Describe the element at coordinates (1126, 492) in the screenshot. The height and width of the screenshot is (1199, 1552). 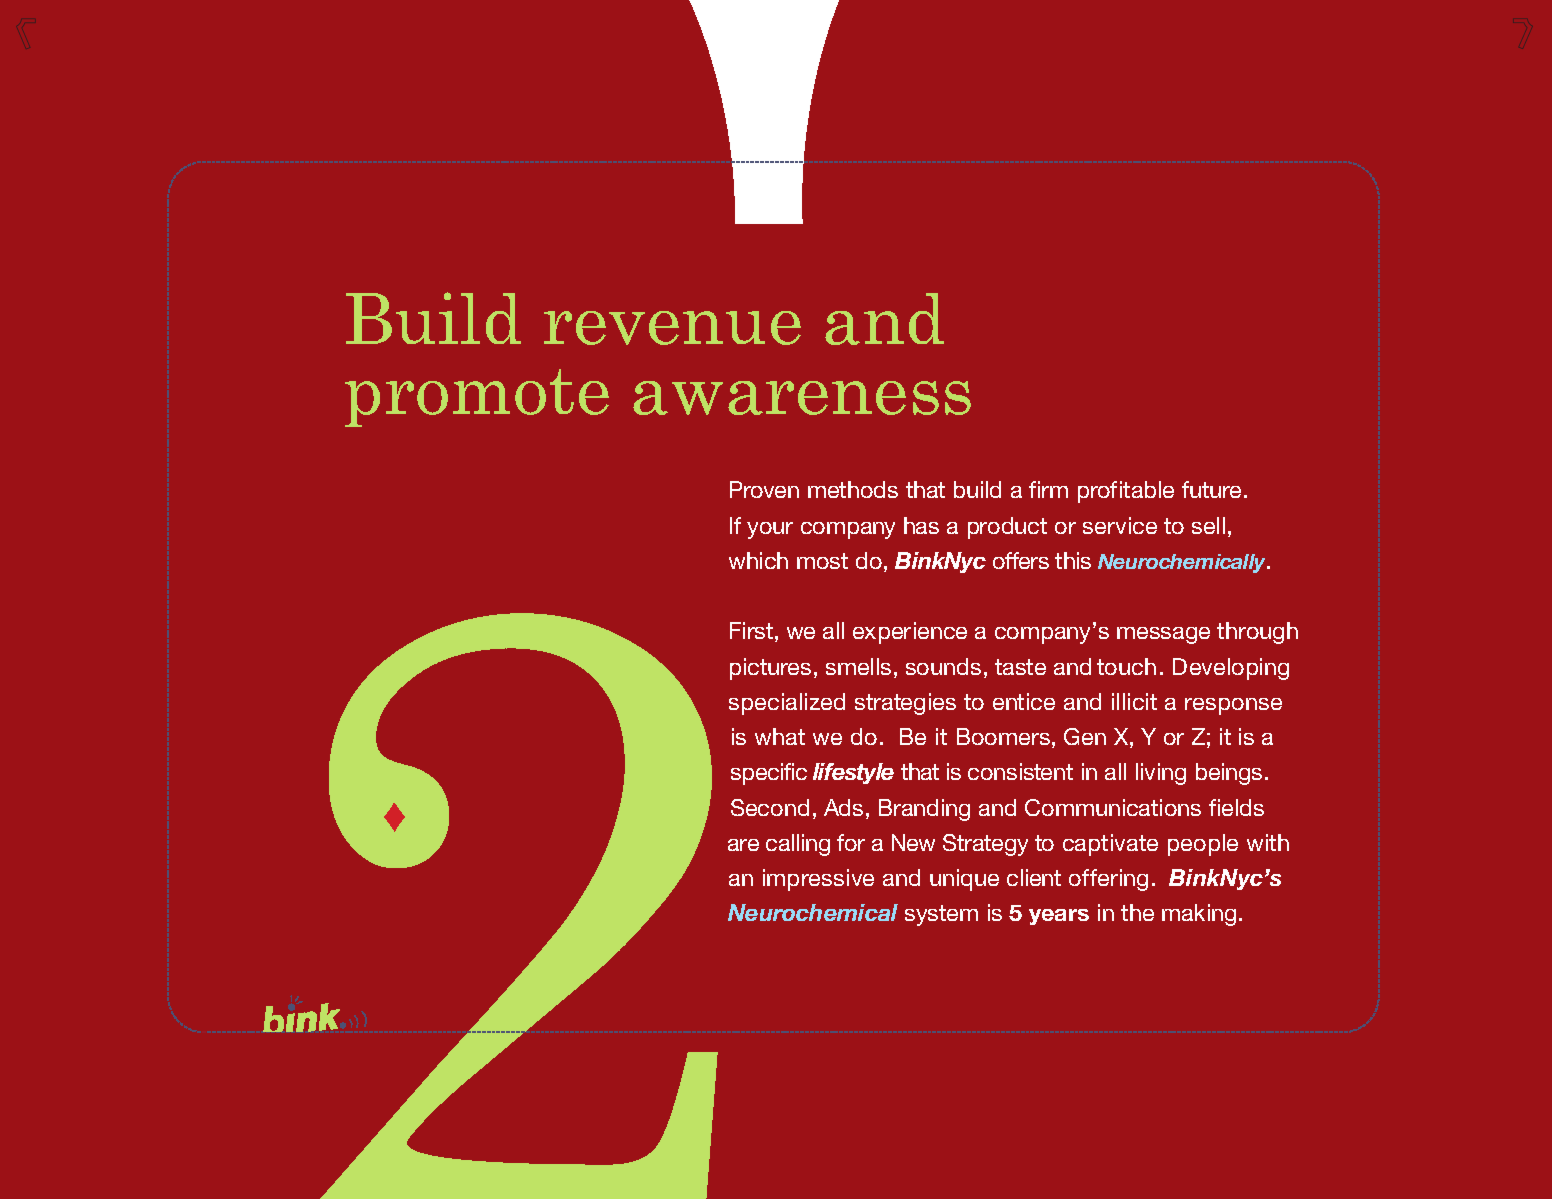
I see `profitable` at that location.
